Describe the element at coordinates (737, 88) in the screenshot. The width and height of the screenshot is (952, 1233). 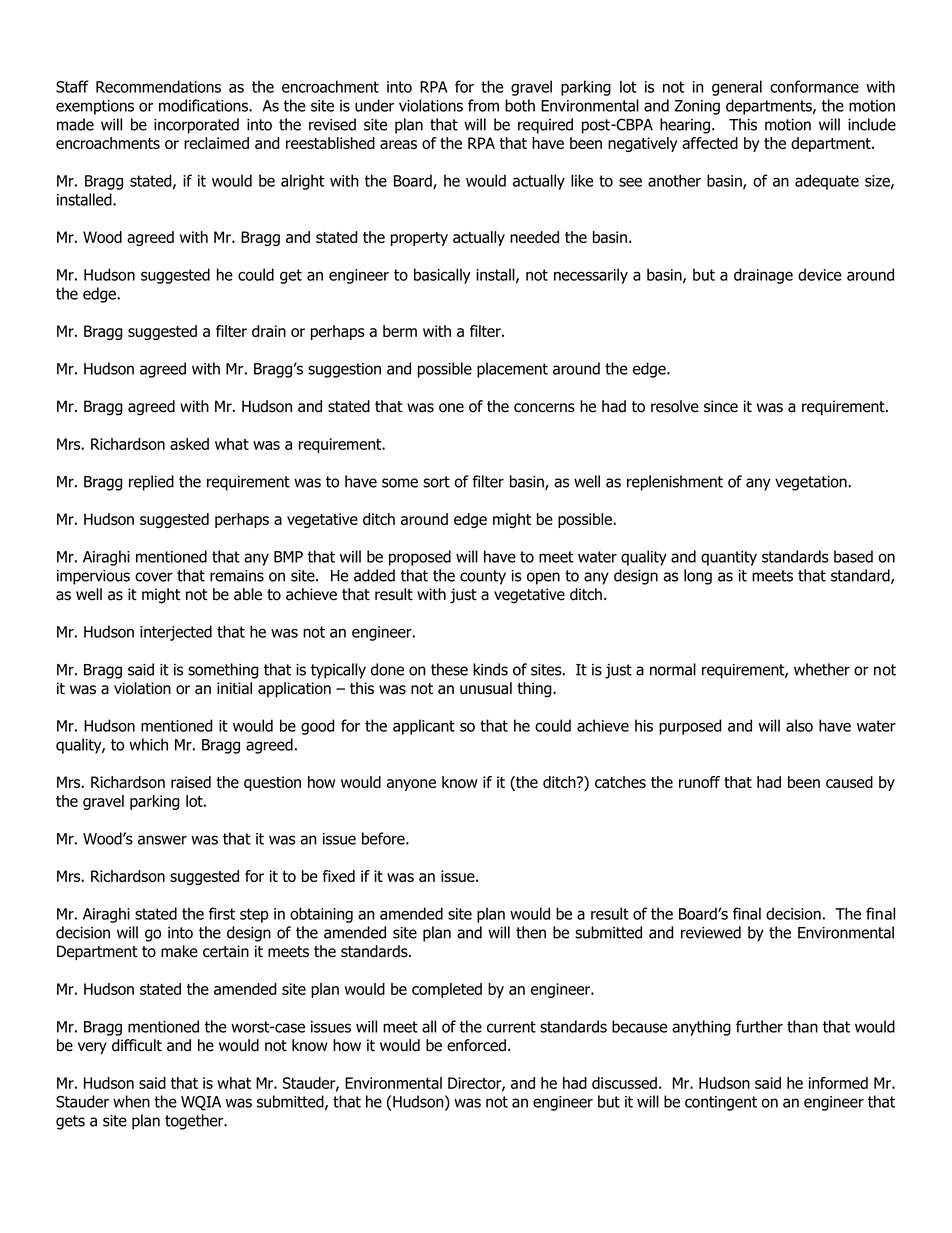
I see `general` at that location.
